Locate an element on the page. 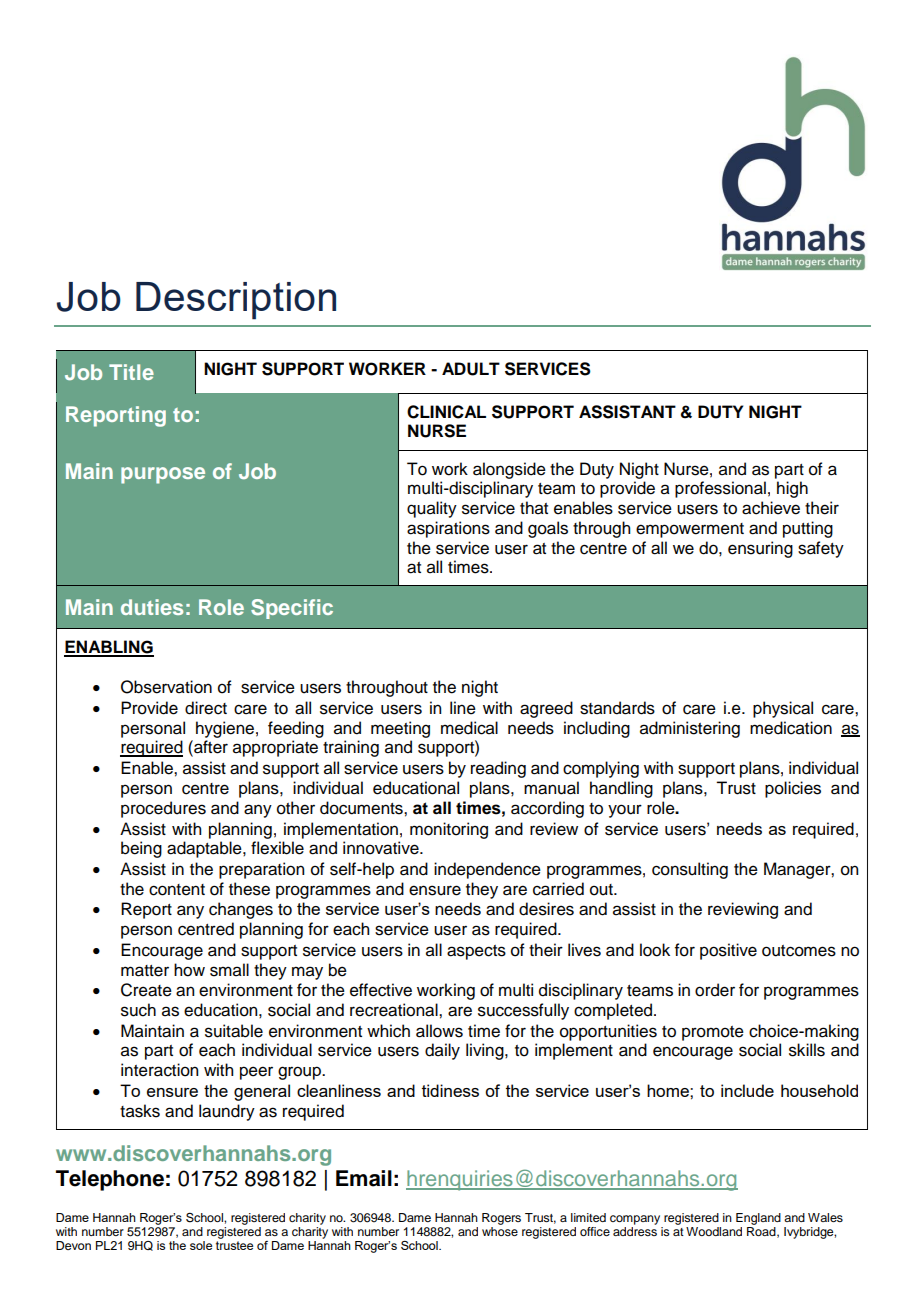 This page has height=1308, width=924. professional is located at coordinates (720, 489).
